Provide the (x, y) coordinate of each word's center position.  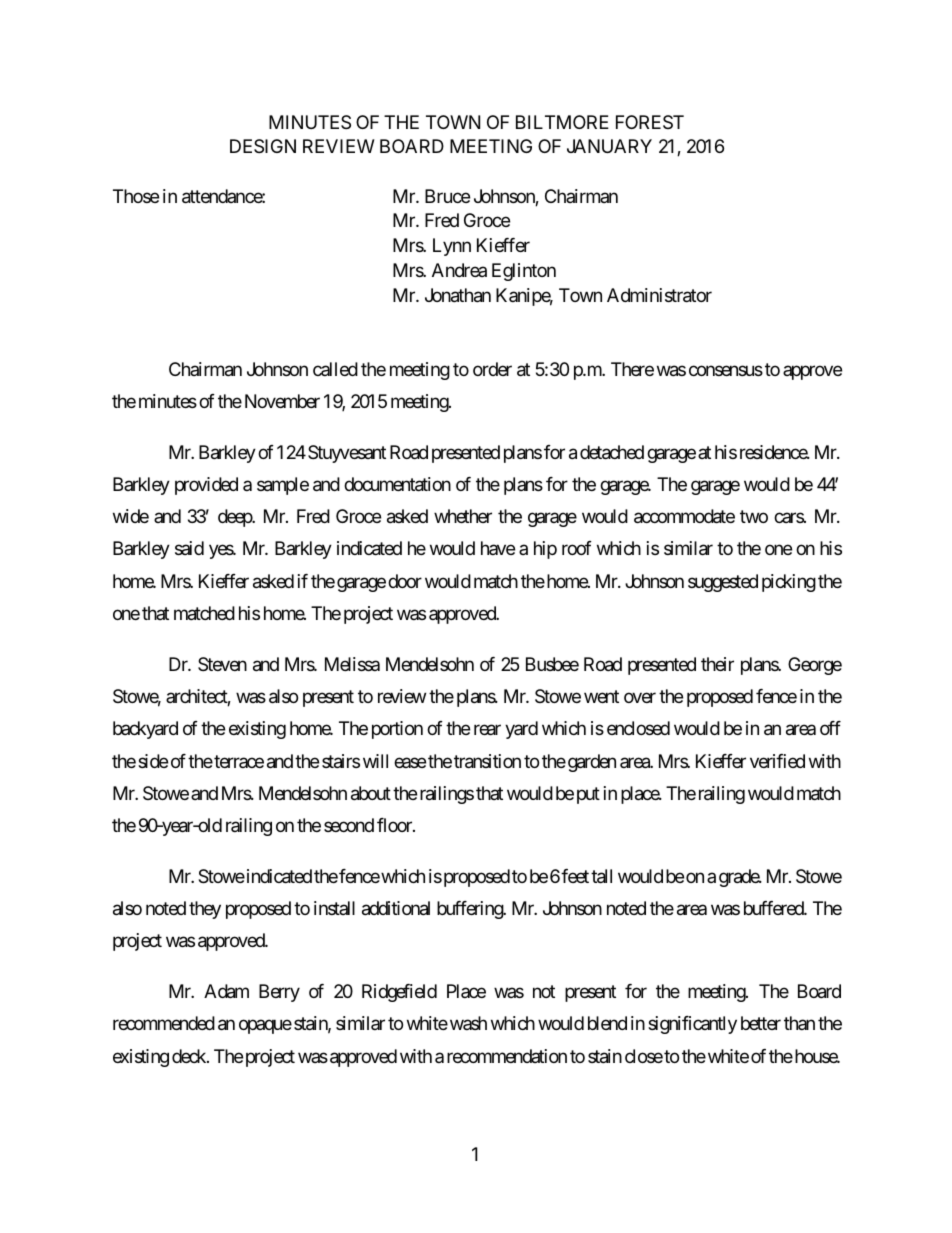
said (189, 548)
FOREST (650, 122)
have (498, 548)
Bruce (447, 196)
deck (190, 1056)
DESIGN (263, 146)
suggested (723, 583)
